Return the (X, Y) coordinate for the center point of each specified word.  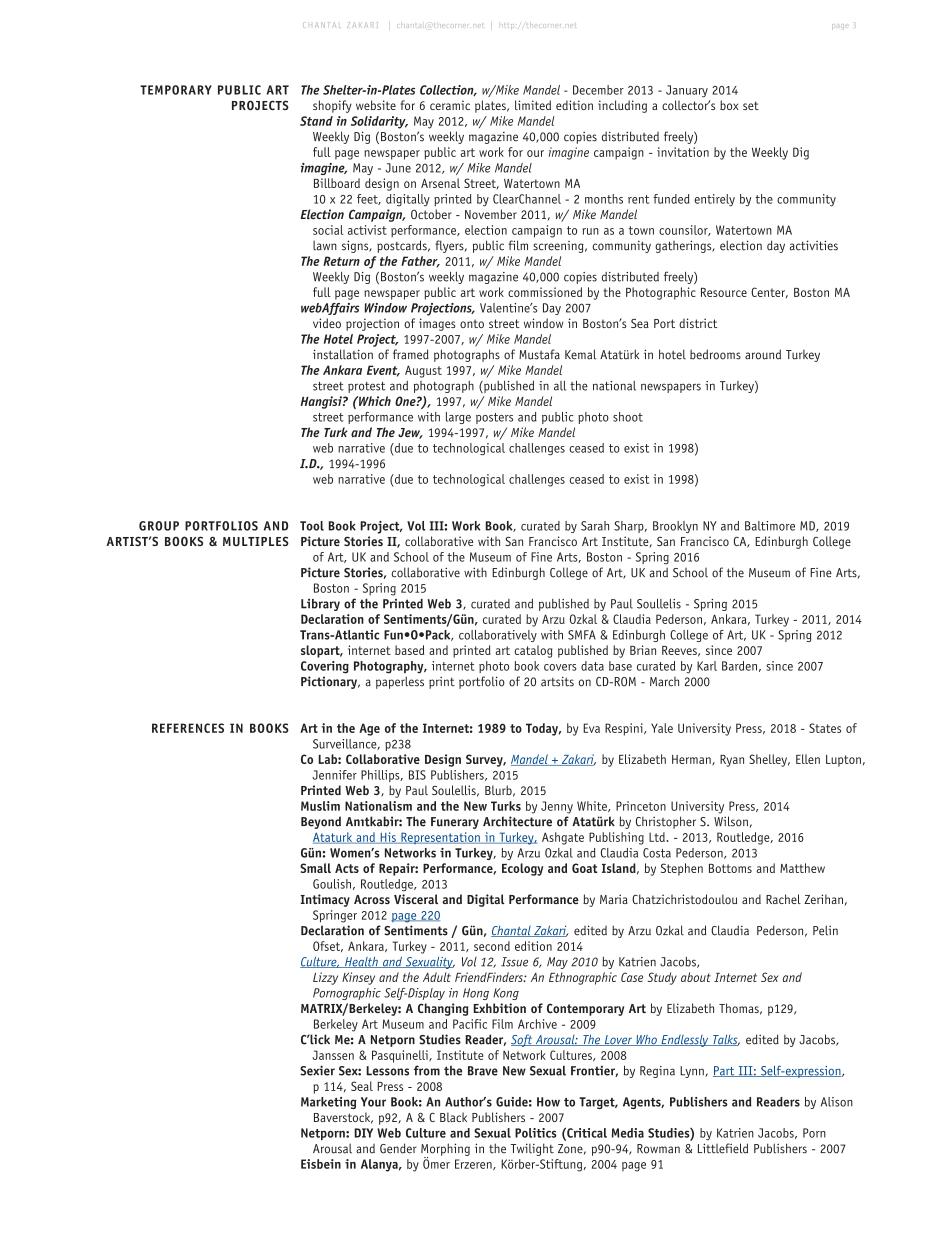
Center (769, 292)
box (729, 105)
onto (472, 323)
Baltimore (770, 526)
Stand (316, 121)
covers (560, 667)
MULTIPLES (256, 541)
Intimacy (325, 900)
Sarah (595, 526)
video (327, 323)
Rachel (783, 899)
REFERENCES (188, 728)
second (492, 946)
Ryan (732, 761)
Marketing (328, 1103)
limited (533, 105)
